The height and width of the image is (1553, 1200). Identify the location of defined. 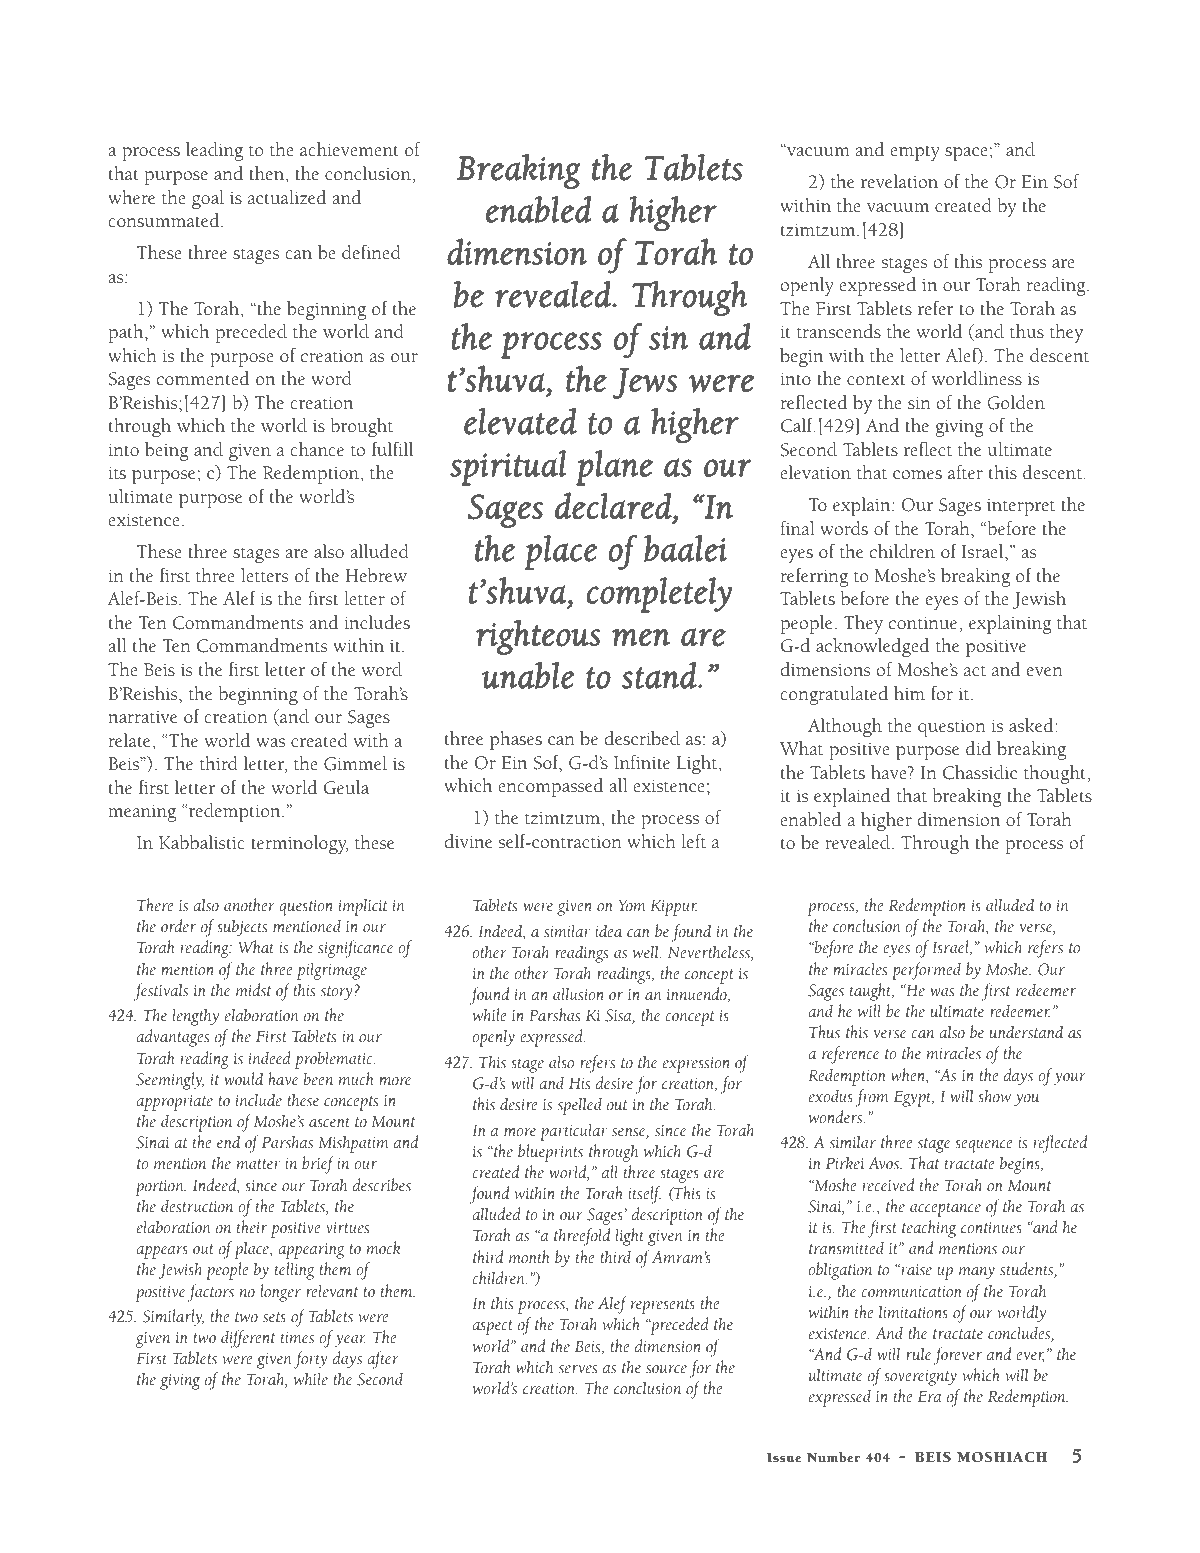
(371, 252).
